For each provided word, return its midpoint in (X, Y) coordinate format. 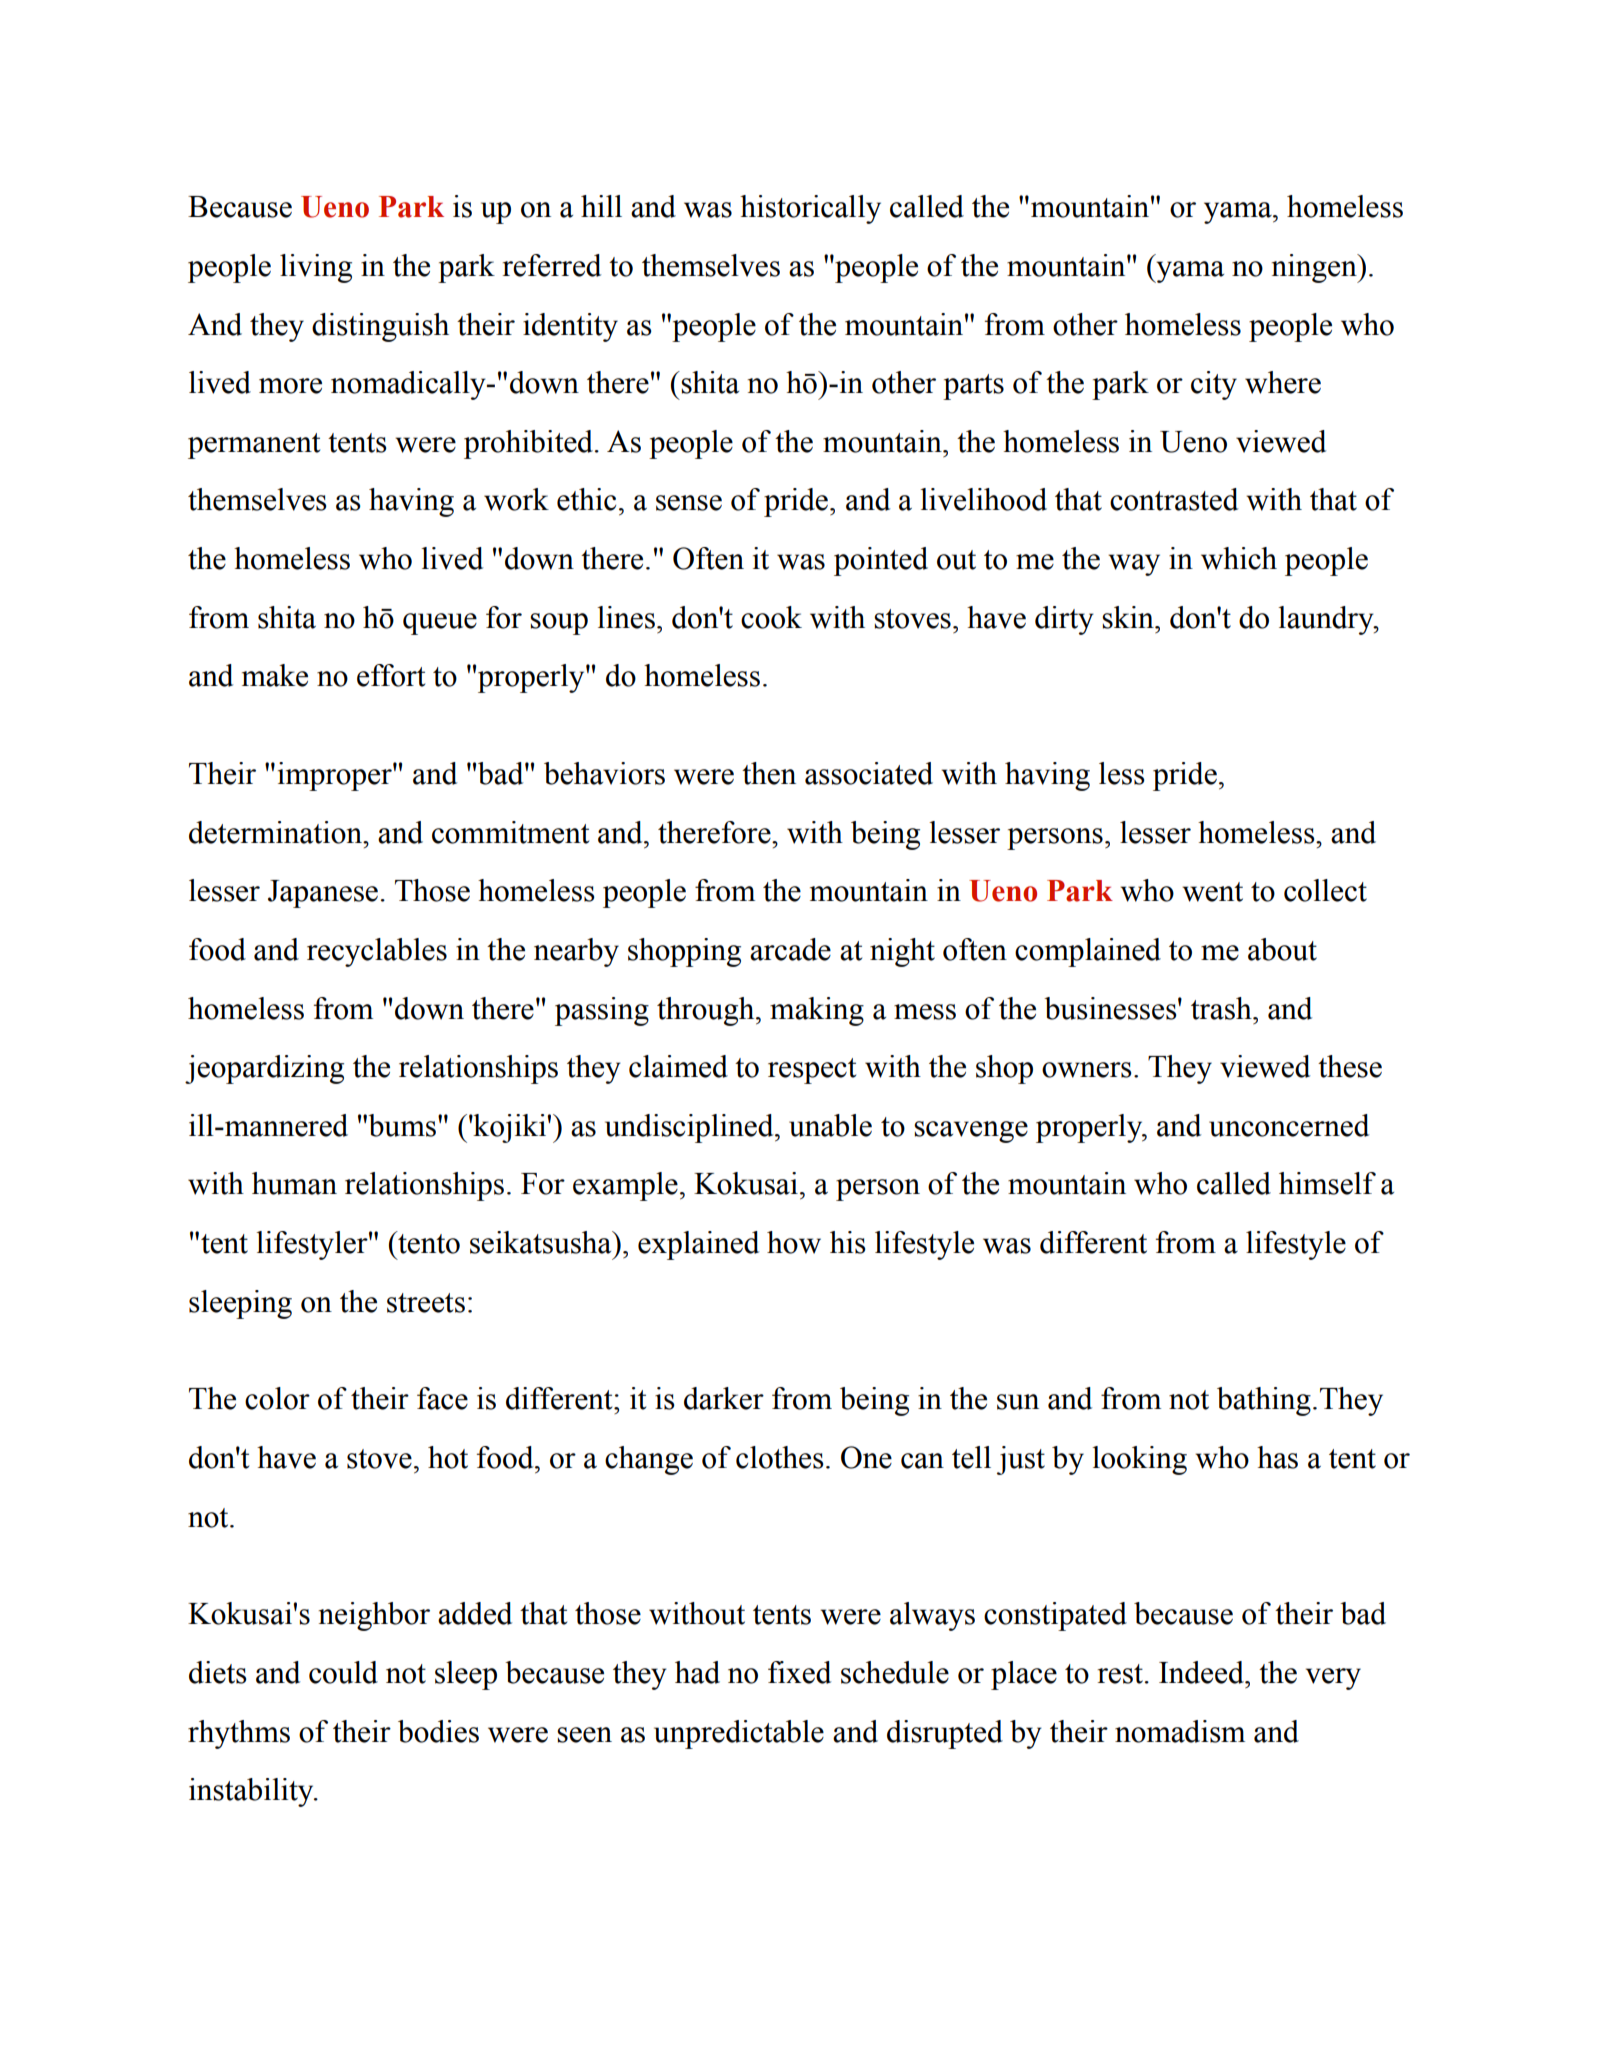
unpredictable (739, 1734)
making (817, 1011)
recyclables (377, 952)
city (1214, 385)
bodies (438, 1731)
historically (810, 209)
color (277, 1398)
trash (1222, 1008)
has (1277, 1457)
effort (391, 675)
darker (724, 1398)
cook (771, 617)
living (316, 268)
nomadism (1180, 1731)
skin (1129, 617)
